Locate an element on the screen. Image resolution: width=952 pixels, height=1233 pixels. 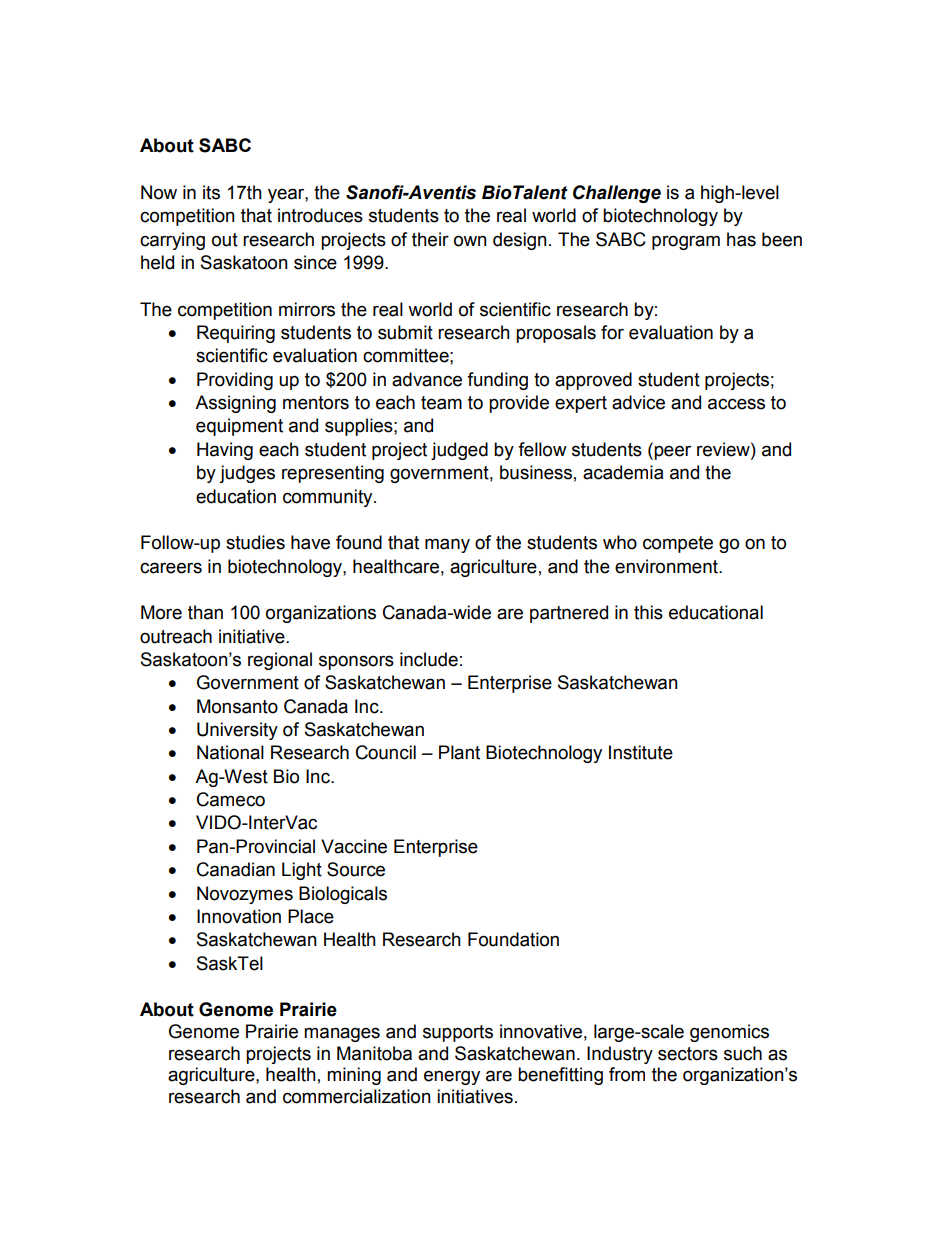
manages is located at coordinates (342, 1034).
